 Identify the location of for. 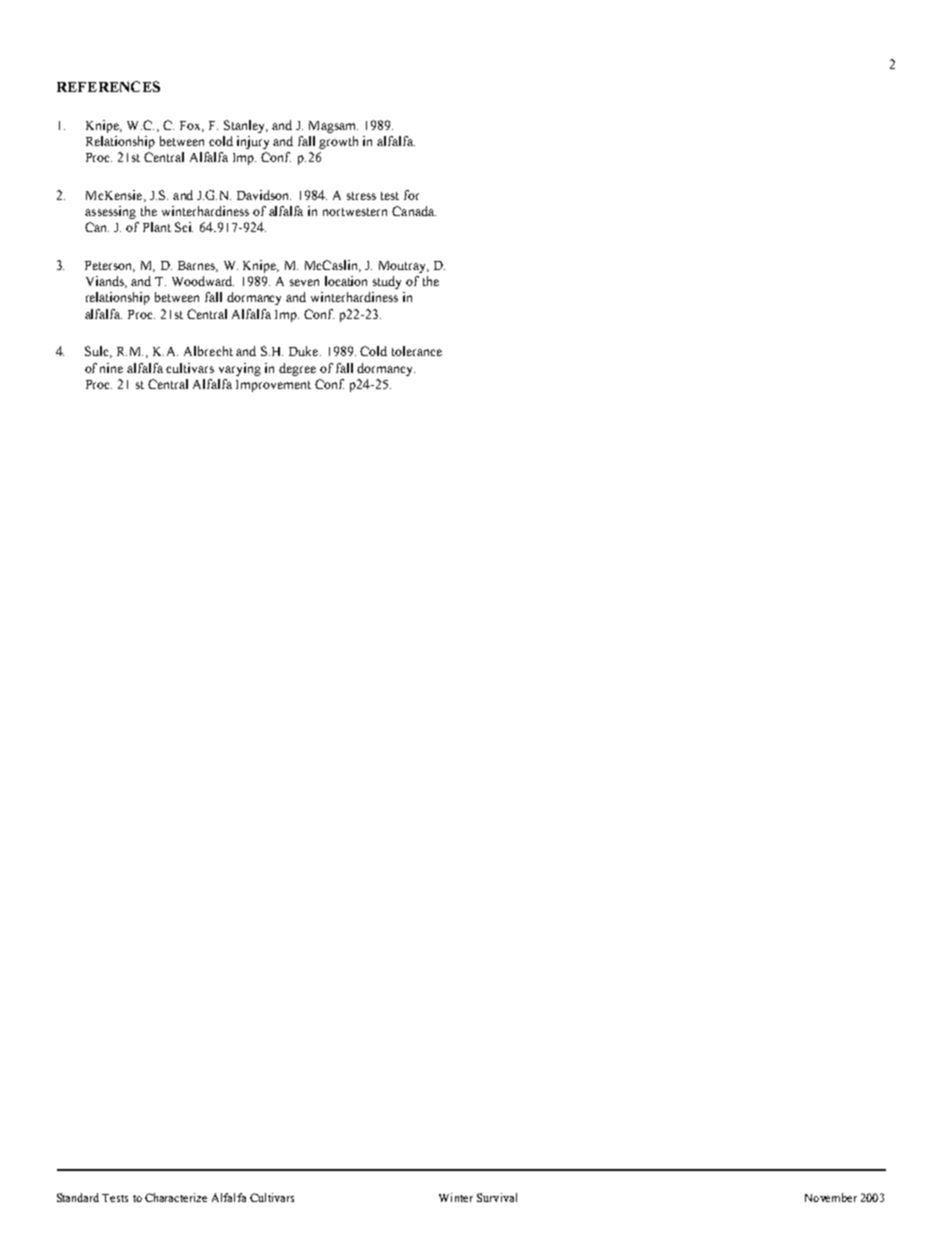
(411, 195).
